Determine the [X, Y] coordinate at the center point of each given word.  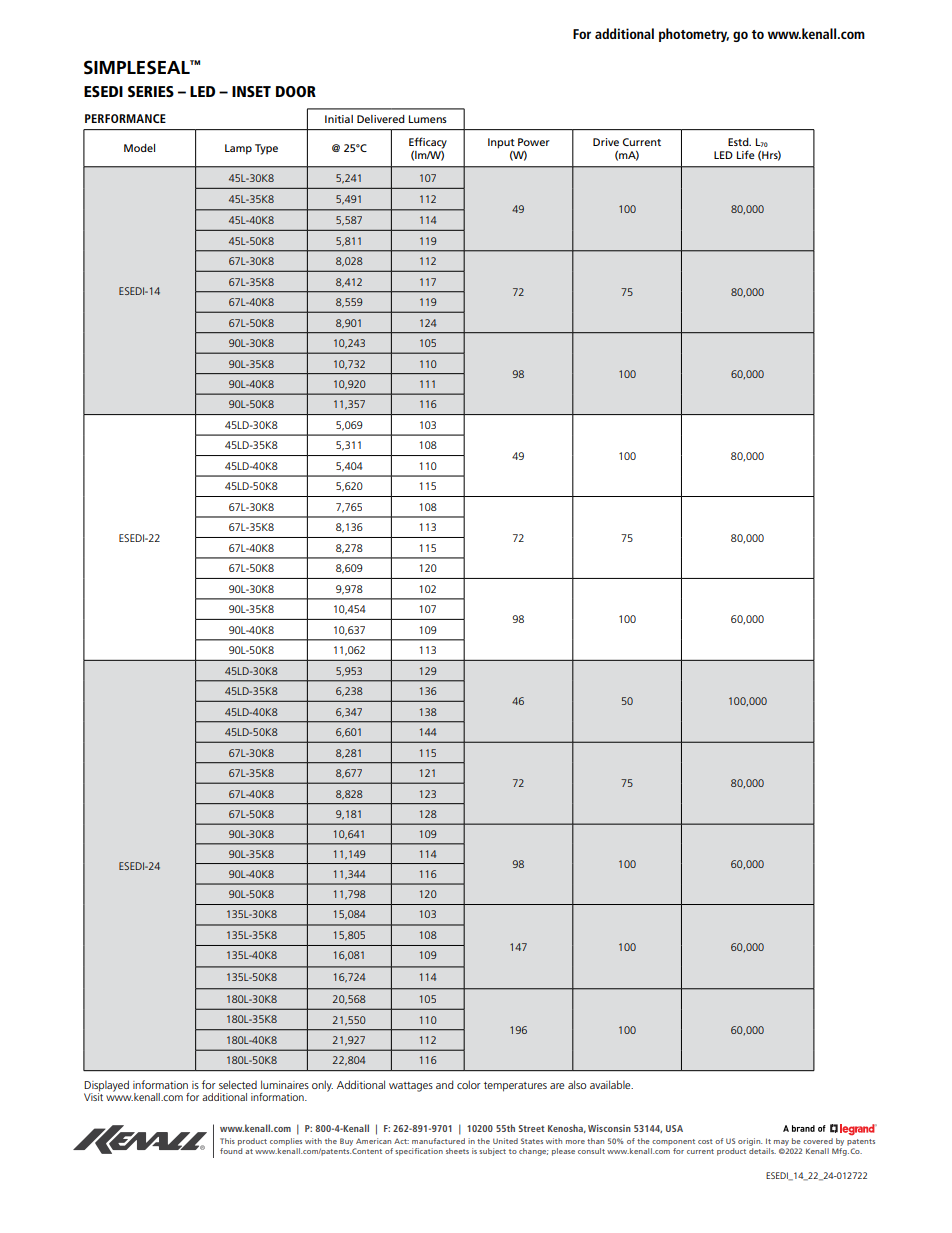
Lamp [238, 149]
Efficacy [428, 144]
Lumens [428, 119]
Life [746, 154]
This [227, 1141]
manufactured [438, 1141]
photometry [694, 35]
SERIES [151, 91]
